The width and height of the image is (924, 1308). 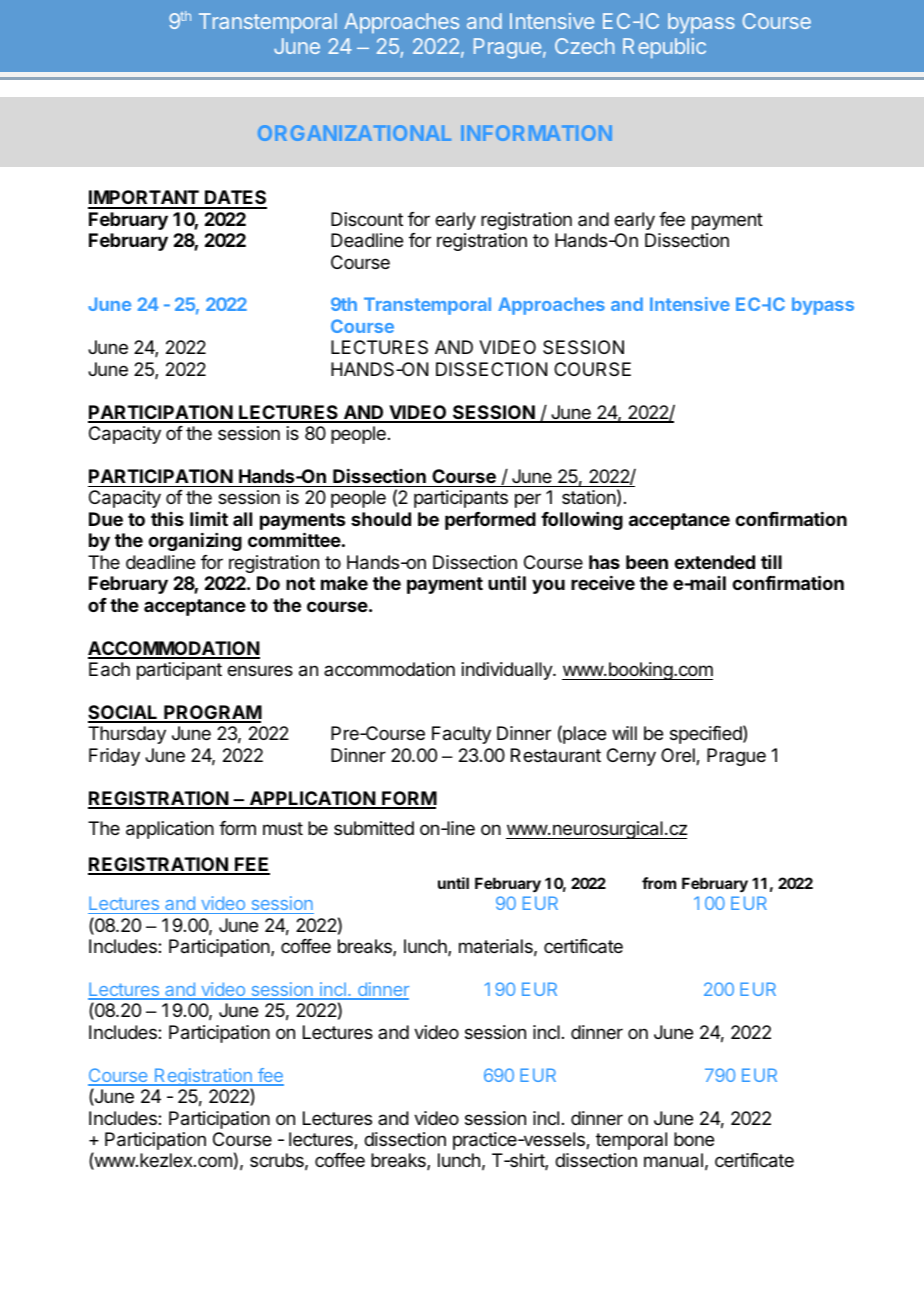 What do you see at coordinates (673, 1160) in the image?
I see `manual` at bounding box center [673, 1160].
